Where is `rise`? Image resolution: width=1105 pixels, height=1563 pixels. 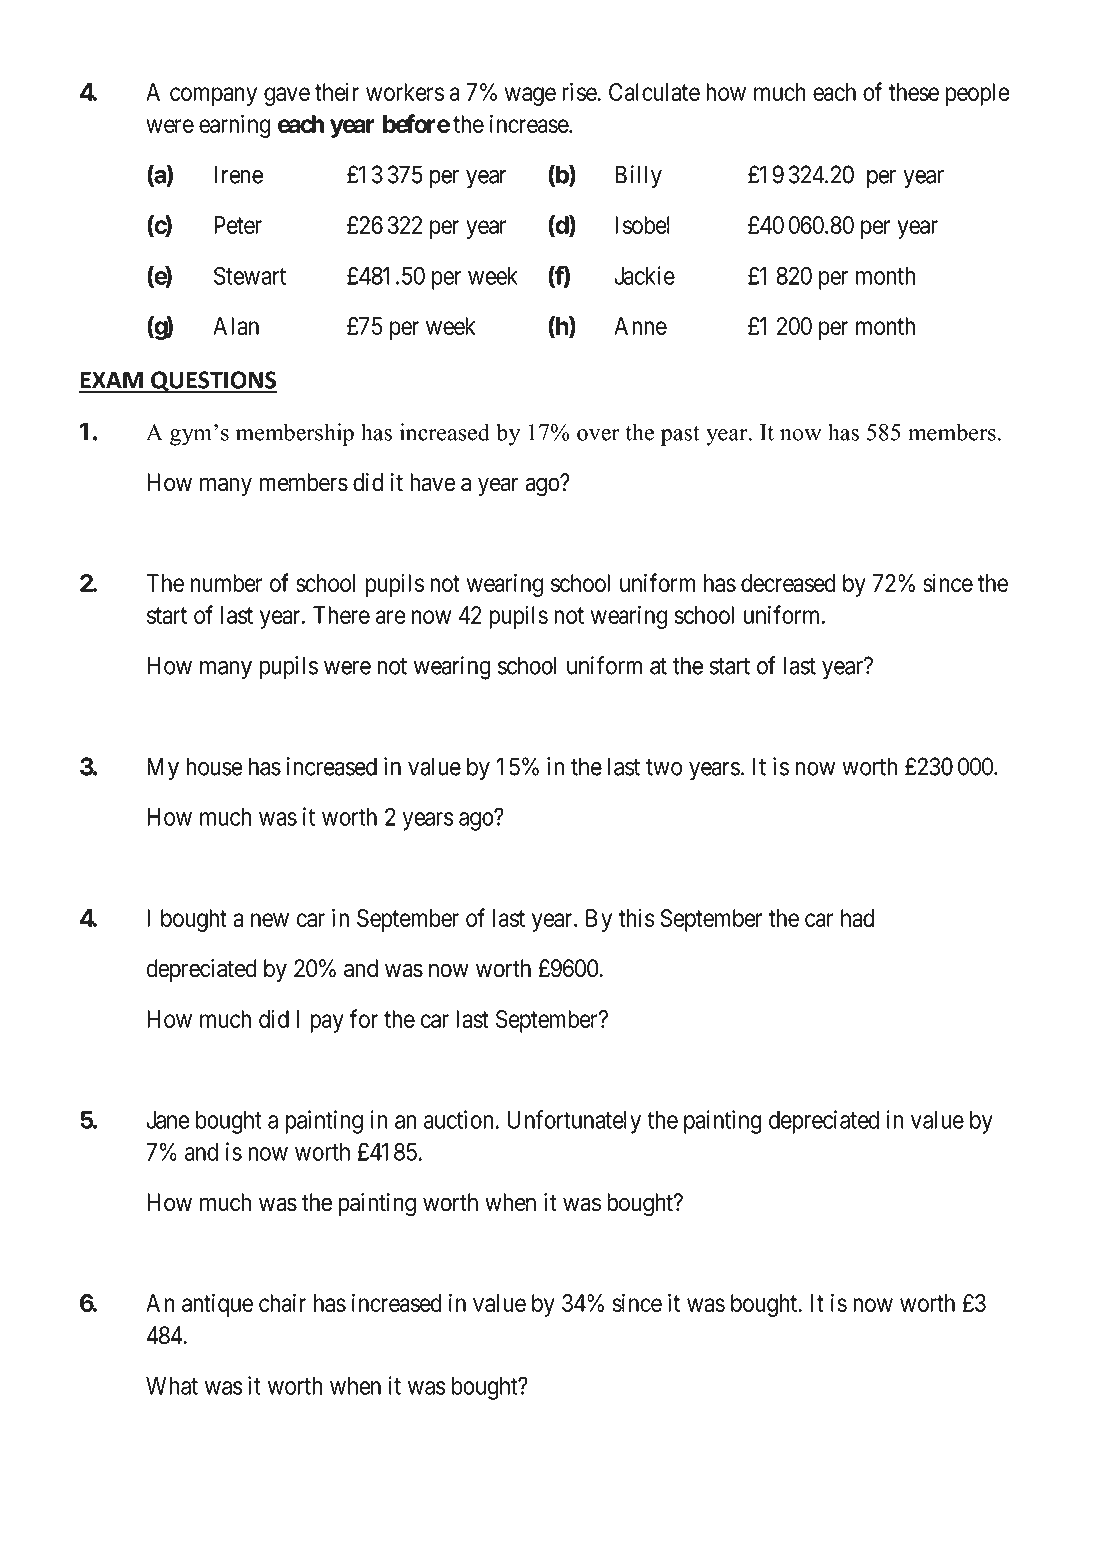
rise is located at coordinates (580, 91).
